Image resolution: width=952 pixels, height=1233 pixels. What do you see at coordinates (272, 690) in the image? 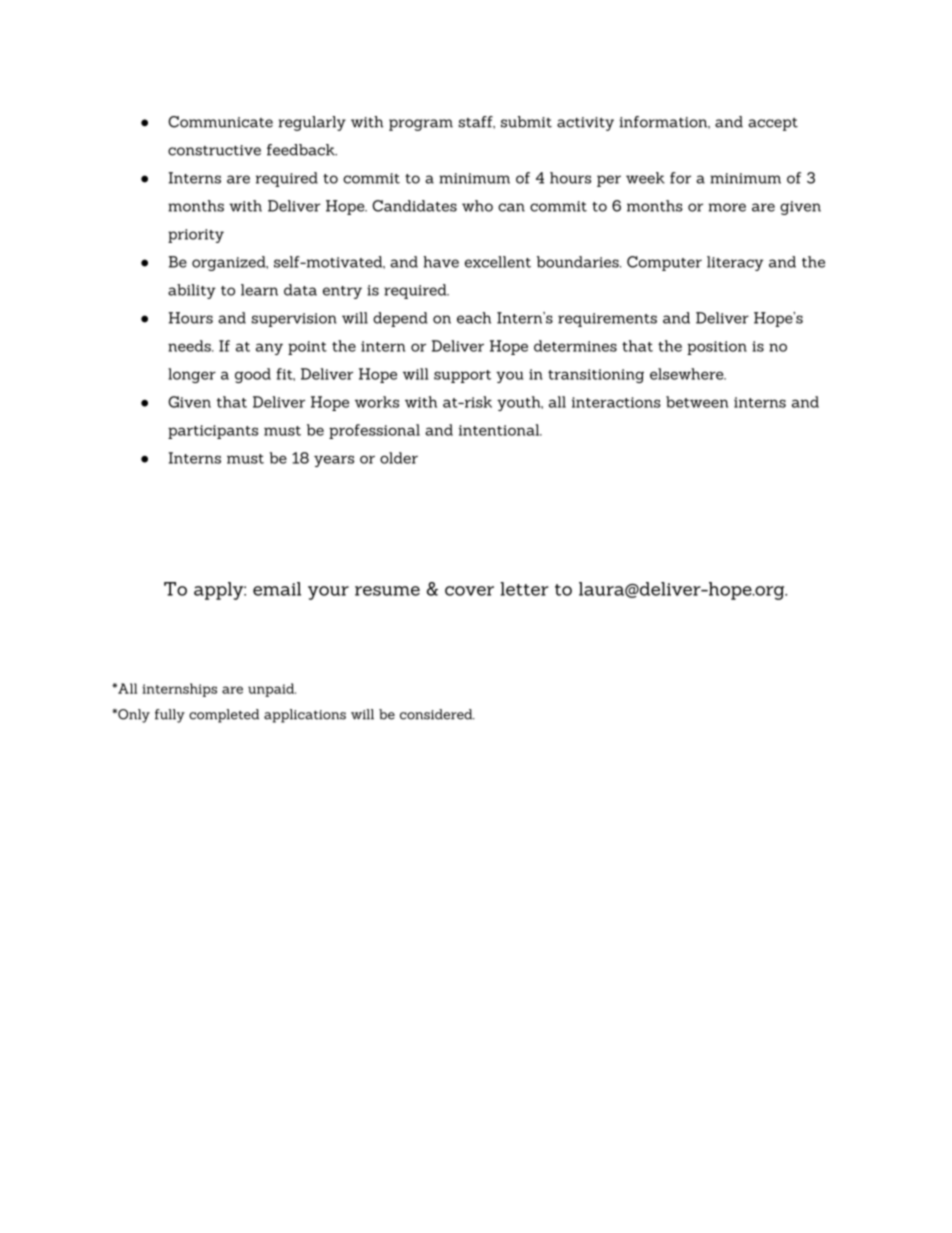
I see `unpaid` at bounding box center [272, 690].
